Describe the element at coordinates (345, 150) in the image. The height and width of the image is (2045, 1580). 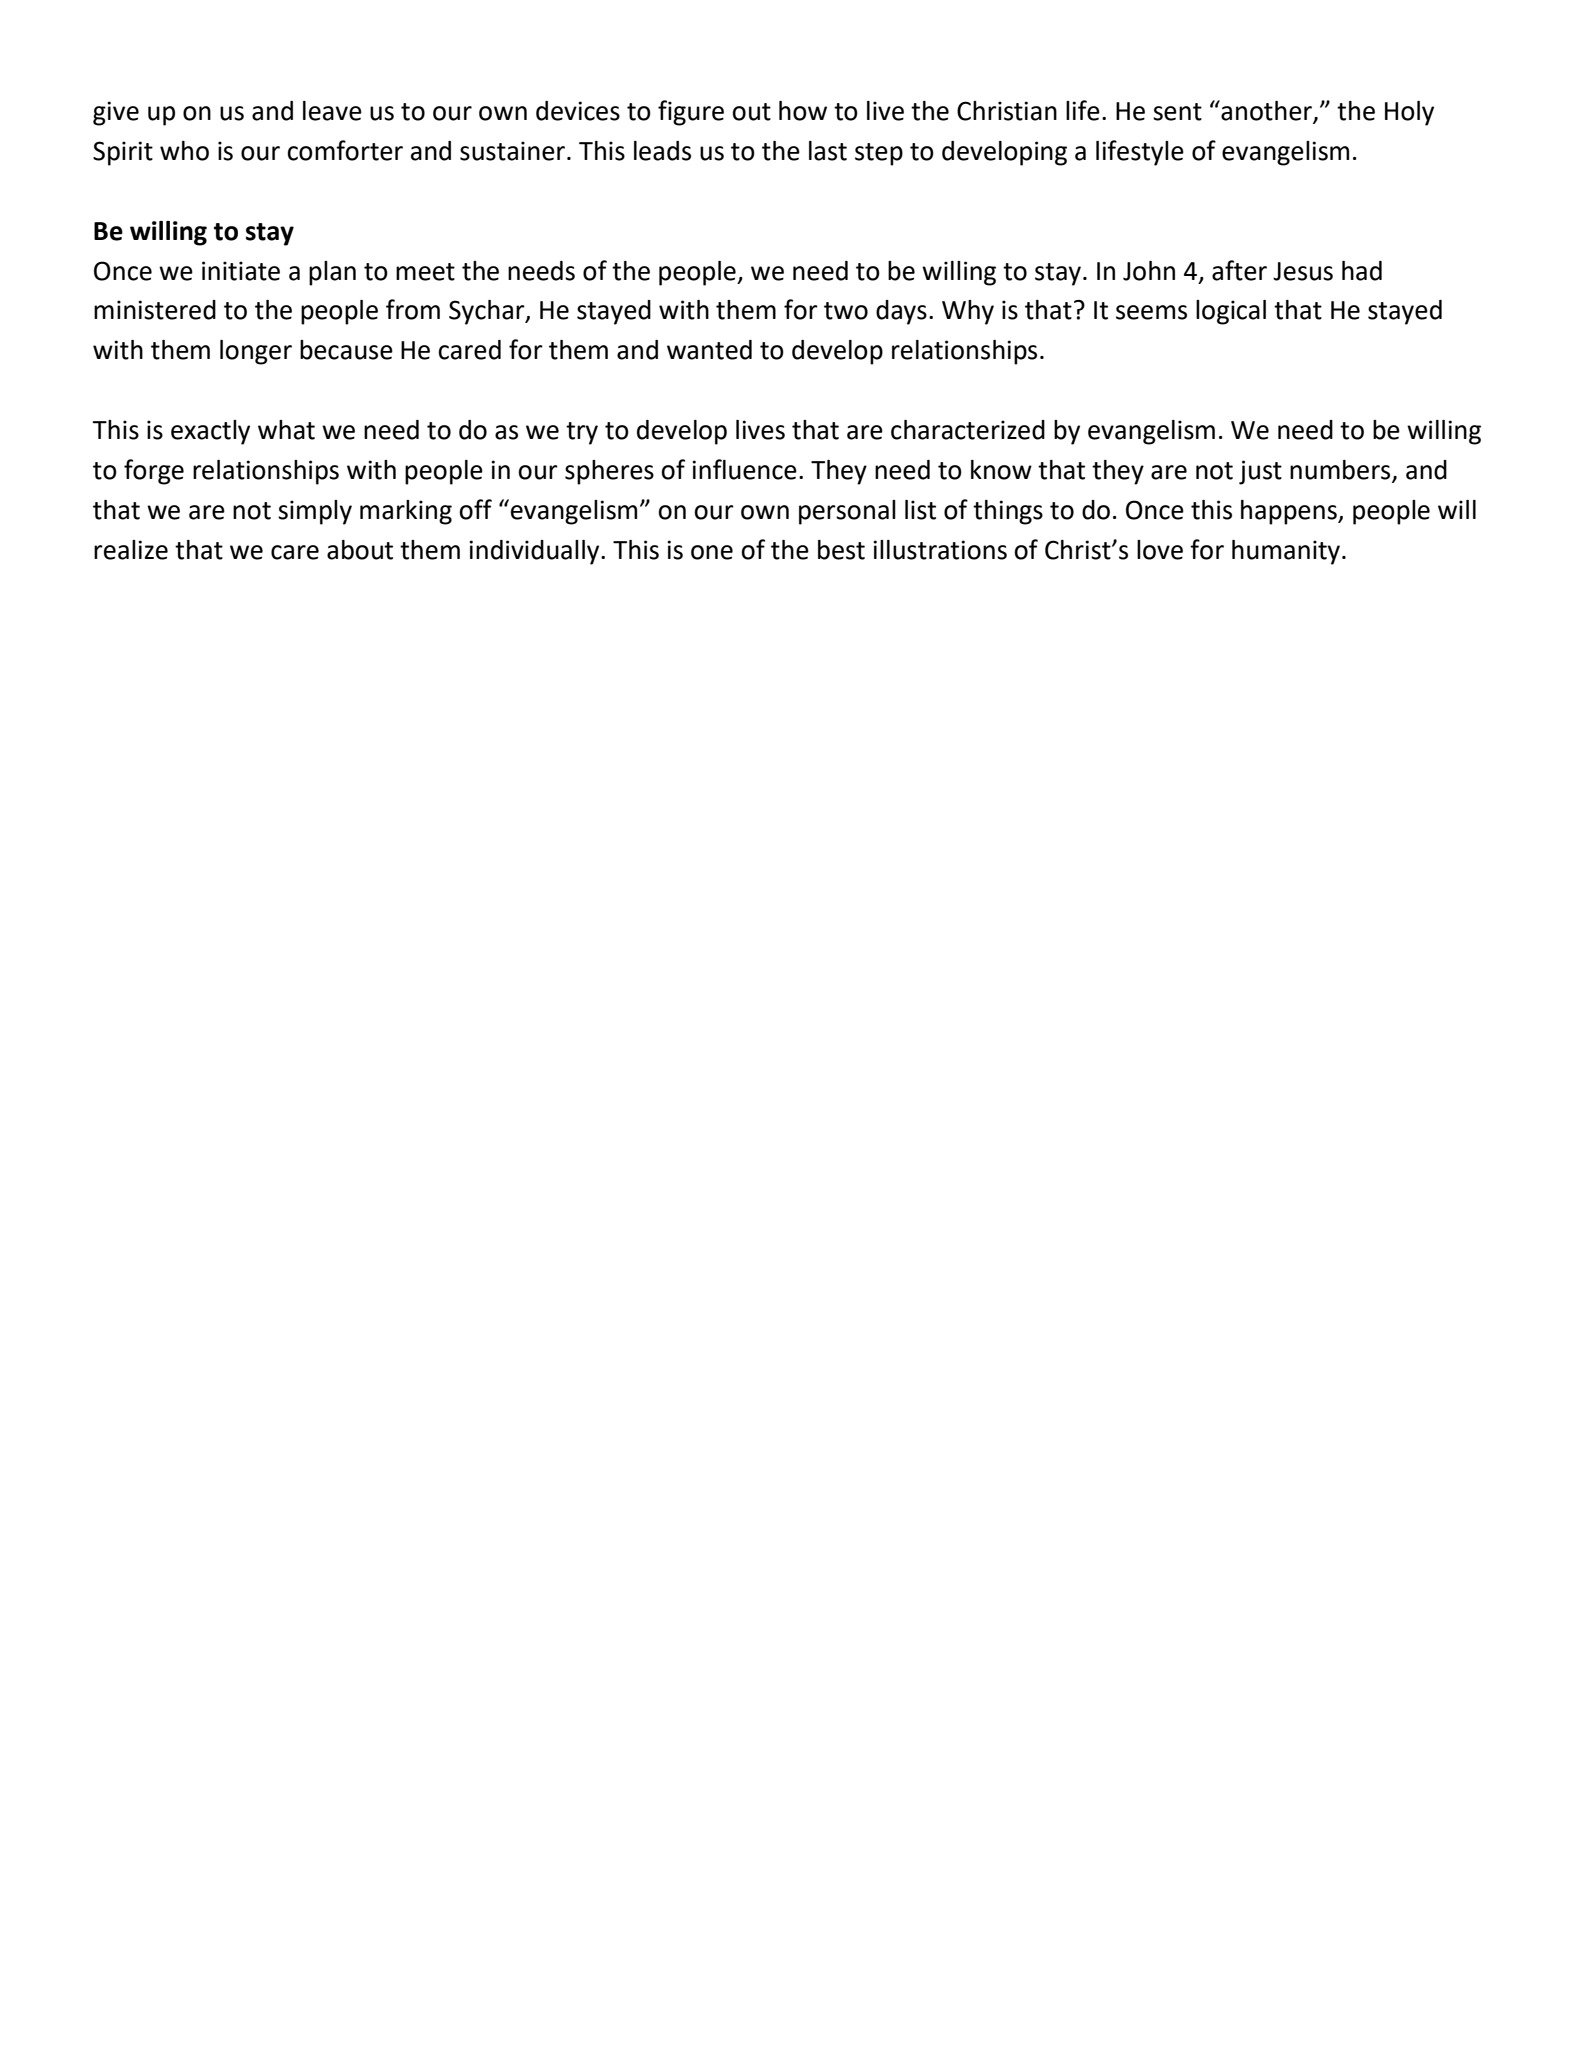
I see `comforter` at that location.
